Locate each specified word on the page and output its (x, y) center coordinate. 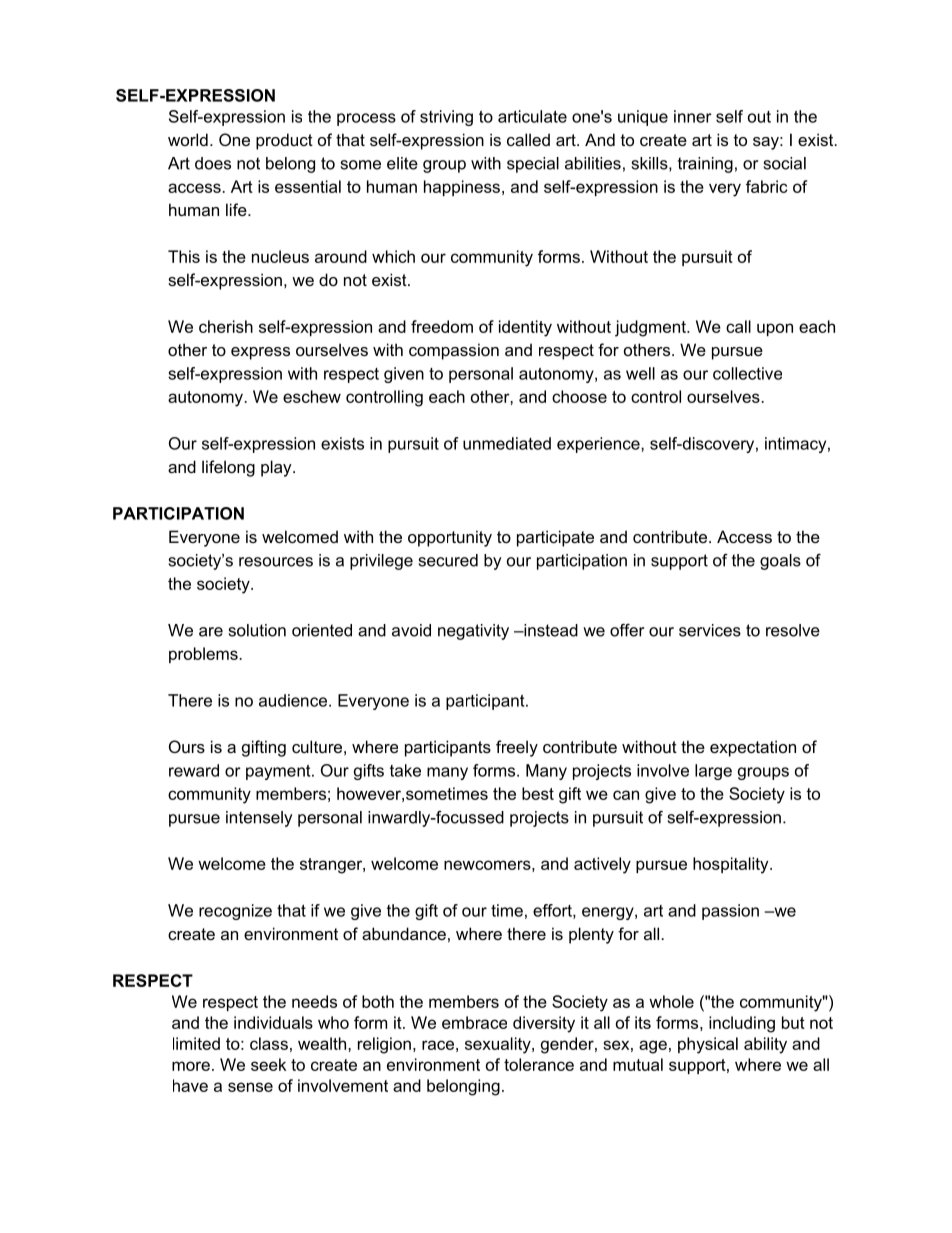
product (284, 141)
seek (268, 1064)
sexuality (499, 1045)
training (705, 165)
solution (257, 630)
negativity (473, 632)
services (710, 630)
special (533, 165)
